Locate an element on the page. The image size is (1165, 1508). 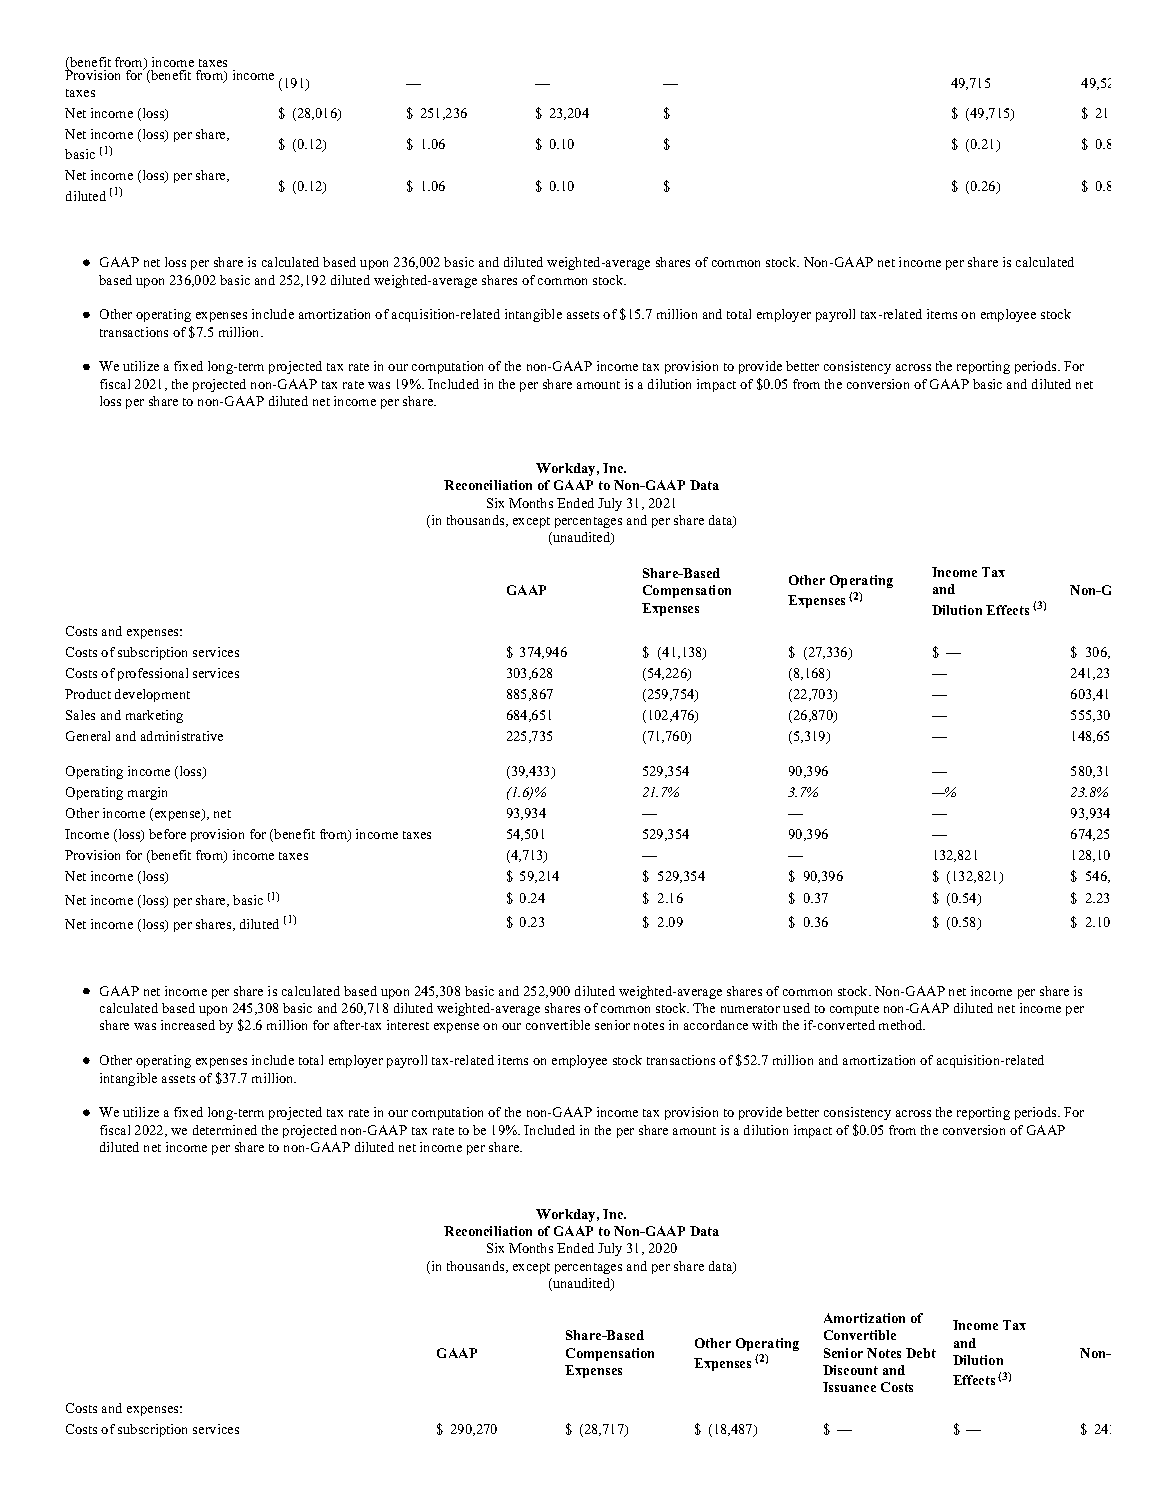
with is located at coordinates (764, 1025).
